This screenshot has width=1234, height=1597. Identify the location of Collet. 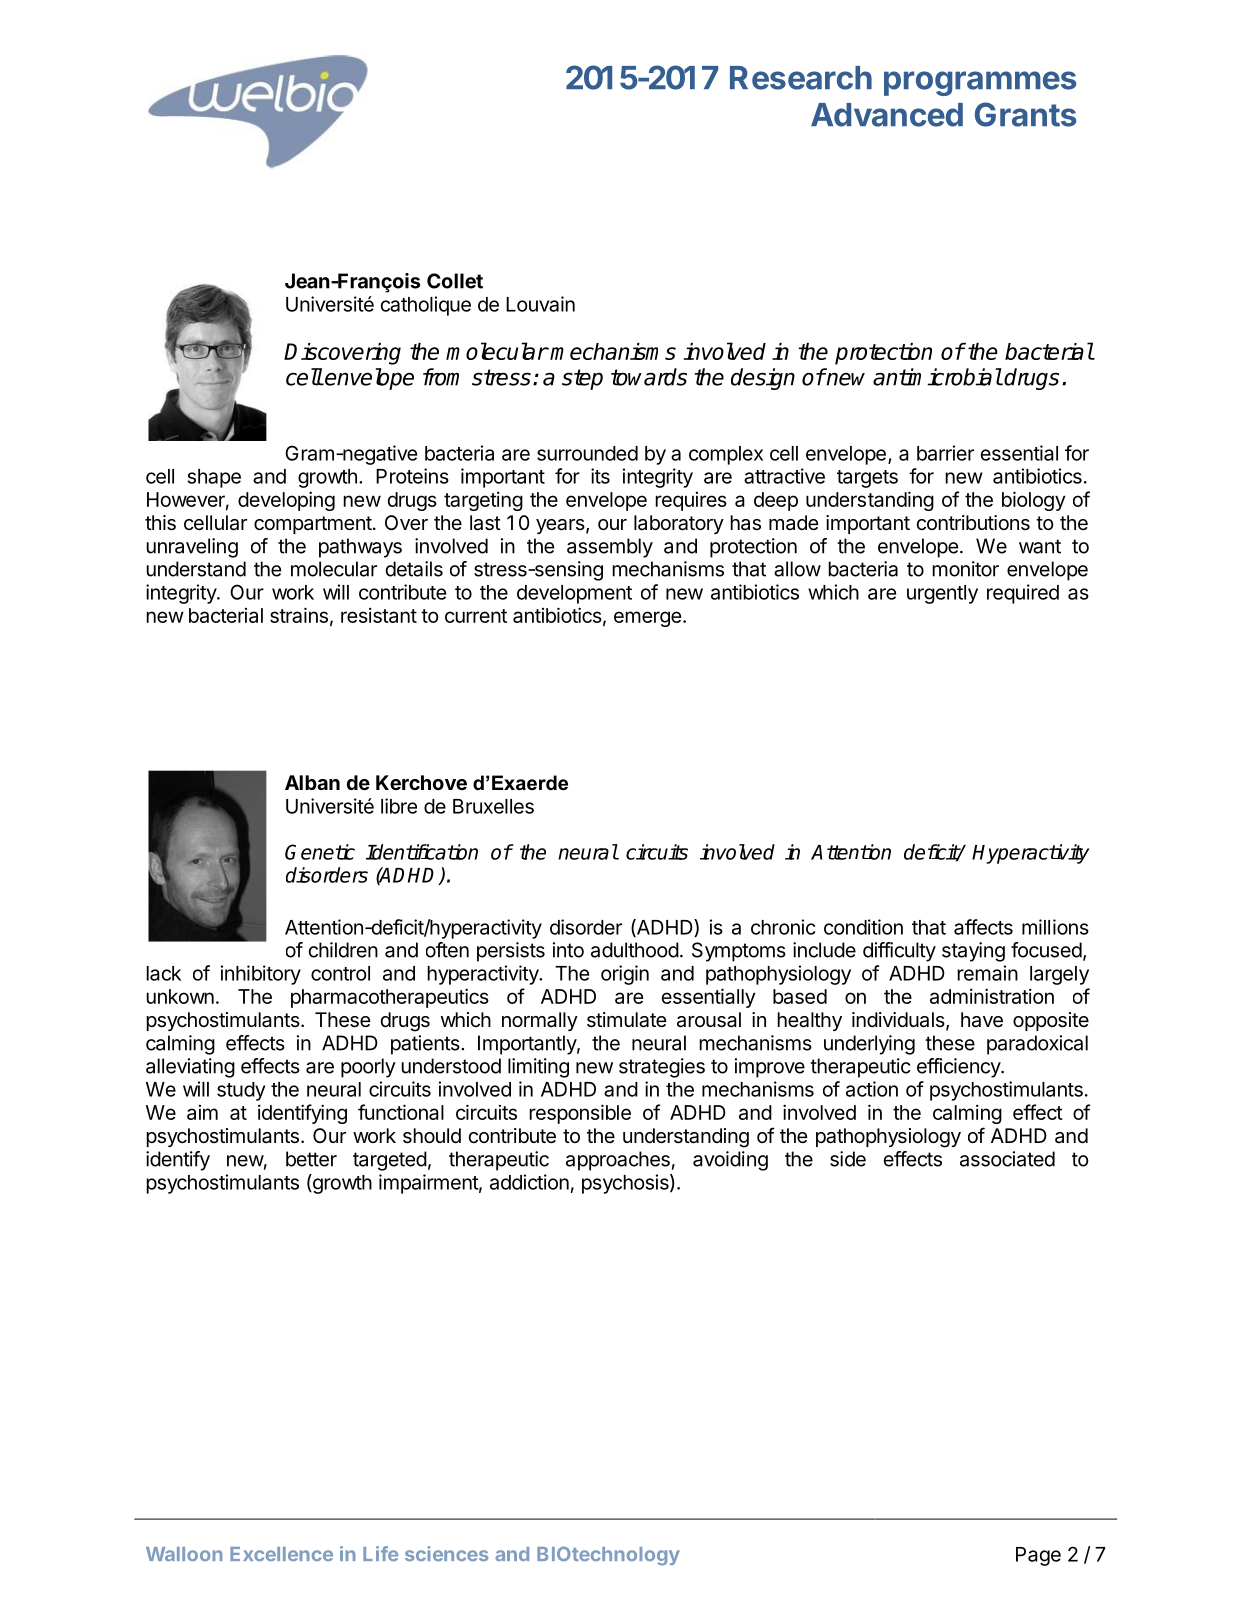
(455, 281).
